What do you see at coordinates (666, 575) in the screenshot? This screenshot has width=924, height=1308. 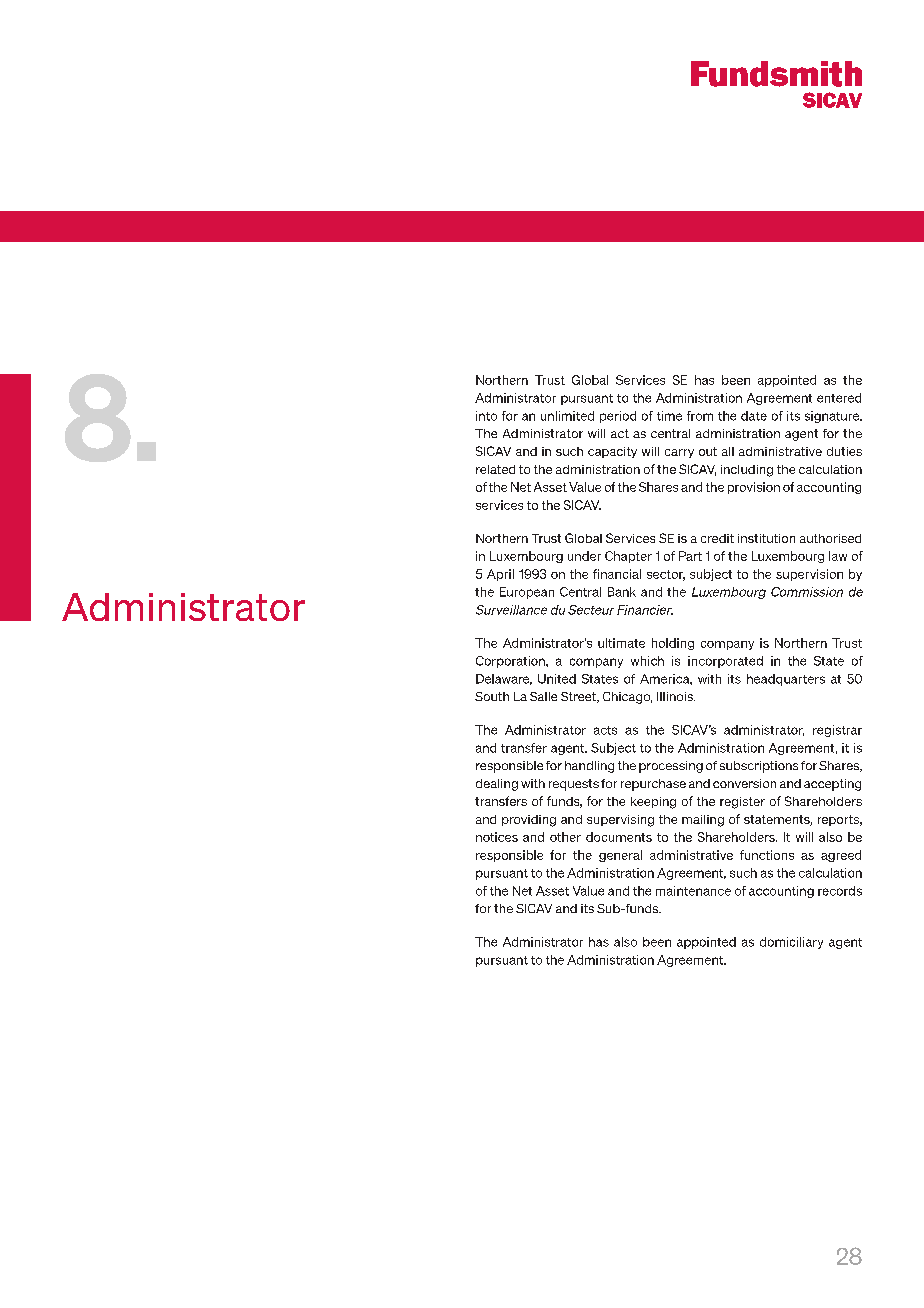 I see `sector` at bounding box center [666, 575].
